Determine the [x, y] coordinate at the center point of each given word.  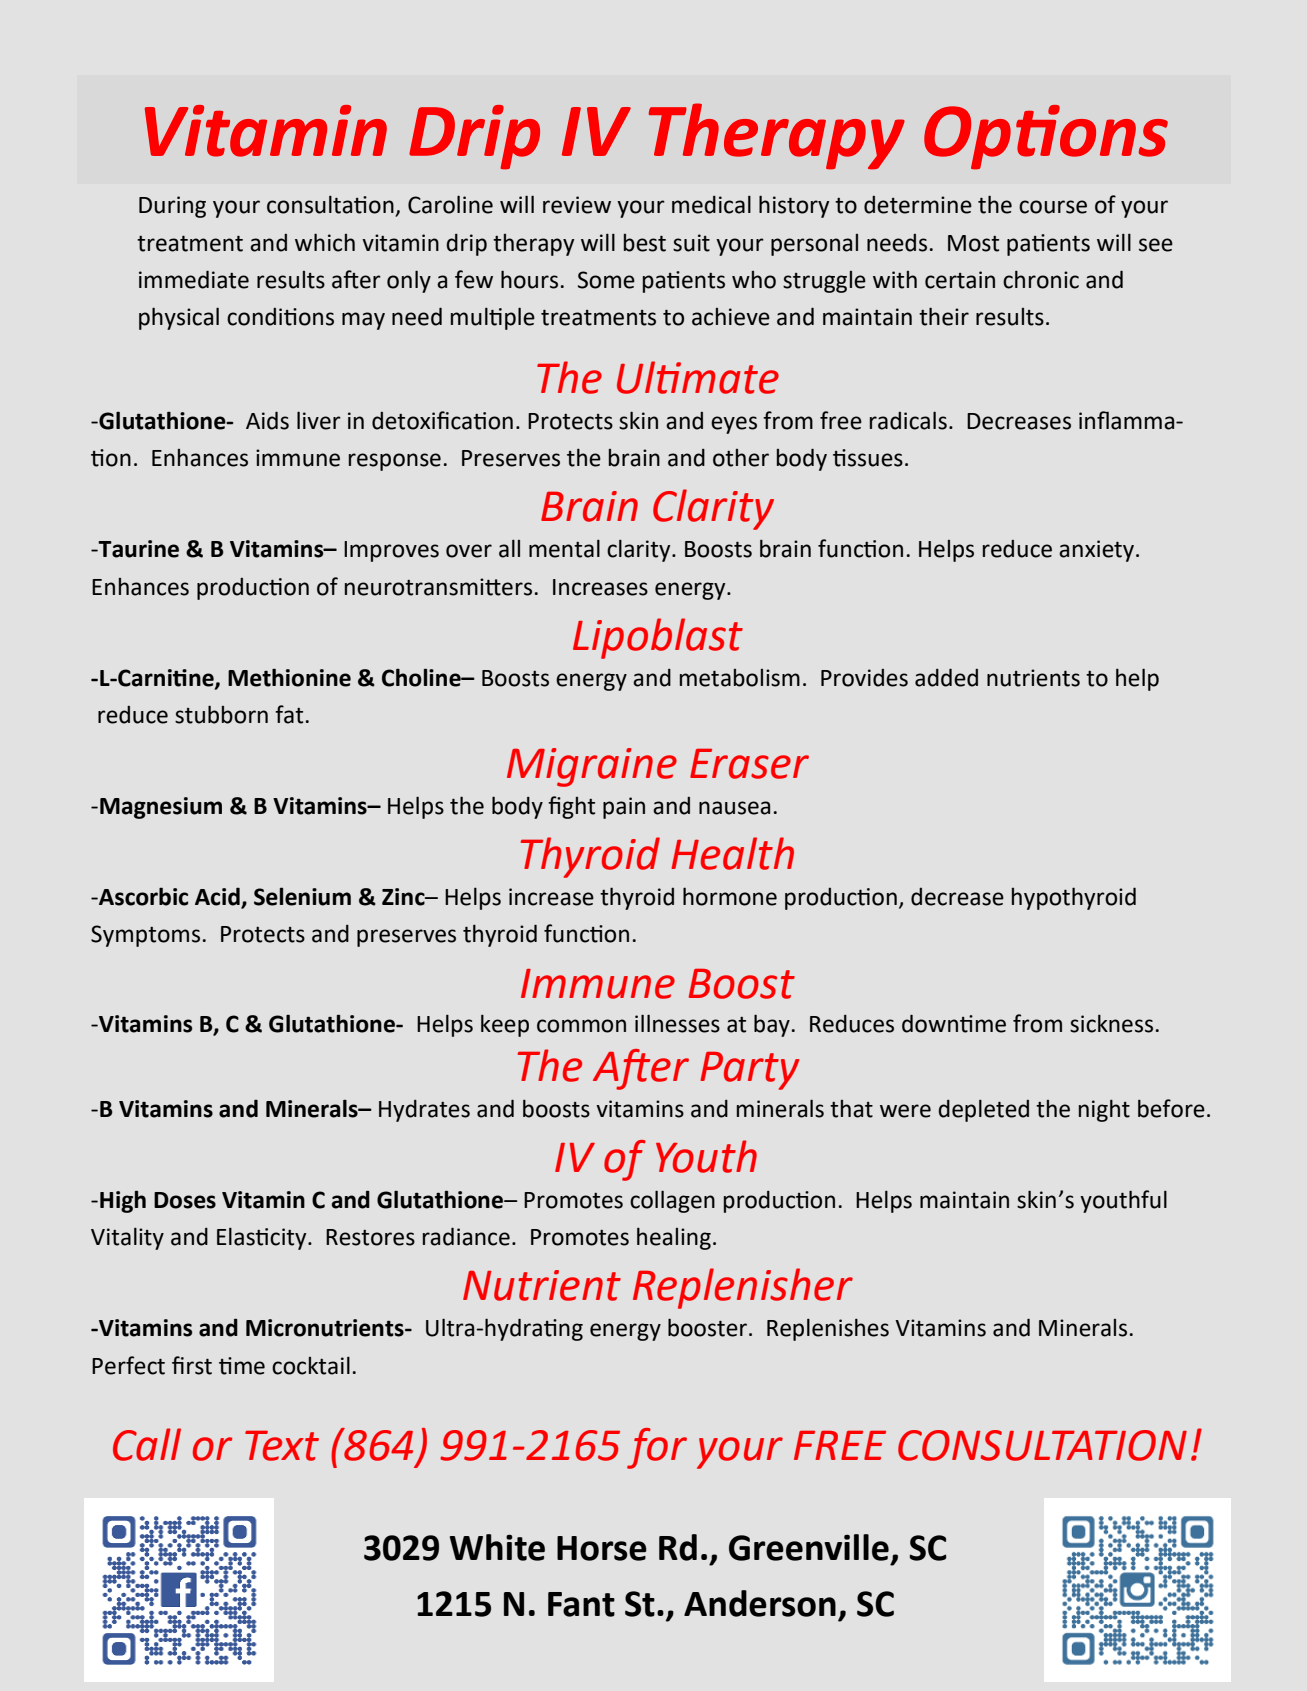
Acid [218, 897]
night [1104, 1111]
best [645, 243]
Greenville [809, 1547]
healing [674, 1239]
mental [564, 549]
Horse [602, 1548]
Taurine [138, 549]
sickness [1111, 1024]
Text [282, 1446]
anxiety [1096, 551]
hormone [730, 896]
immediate [194, 279]
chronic [1041, 280]
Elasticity [263, 1239]
